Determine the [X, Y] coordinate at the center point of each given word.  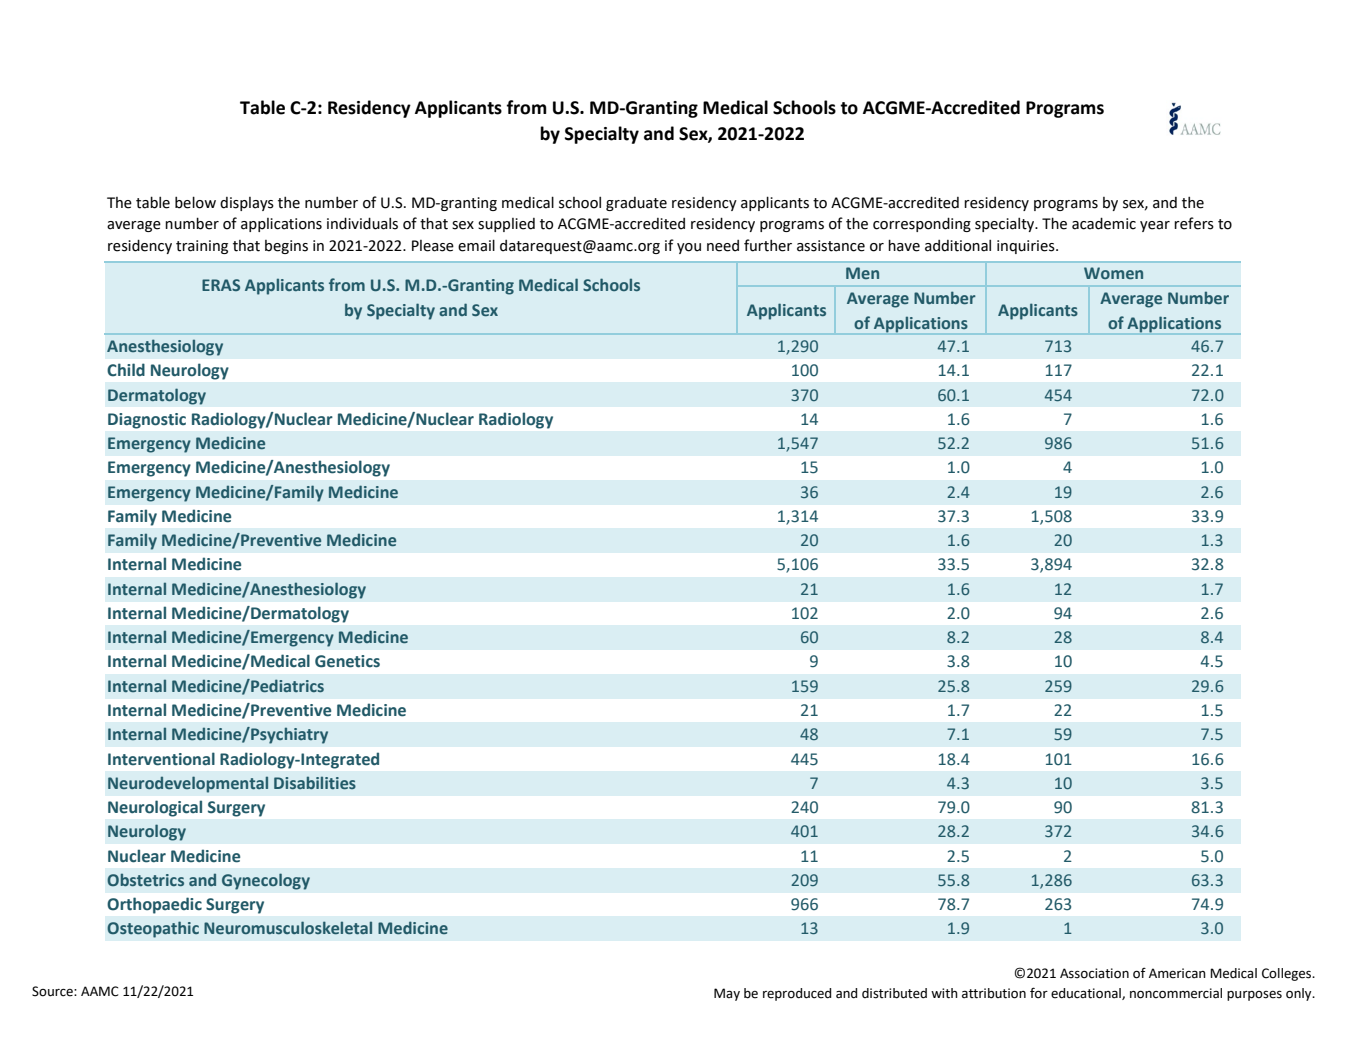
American [1177, 973]
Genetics [347, 661]
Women [1113, 273]
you [689, 248]
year [1155, 226]
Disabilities [315, 782]
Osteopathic [153, 929]
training [202, 247]
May [727, 994]
